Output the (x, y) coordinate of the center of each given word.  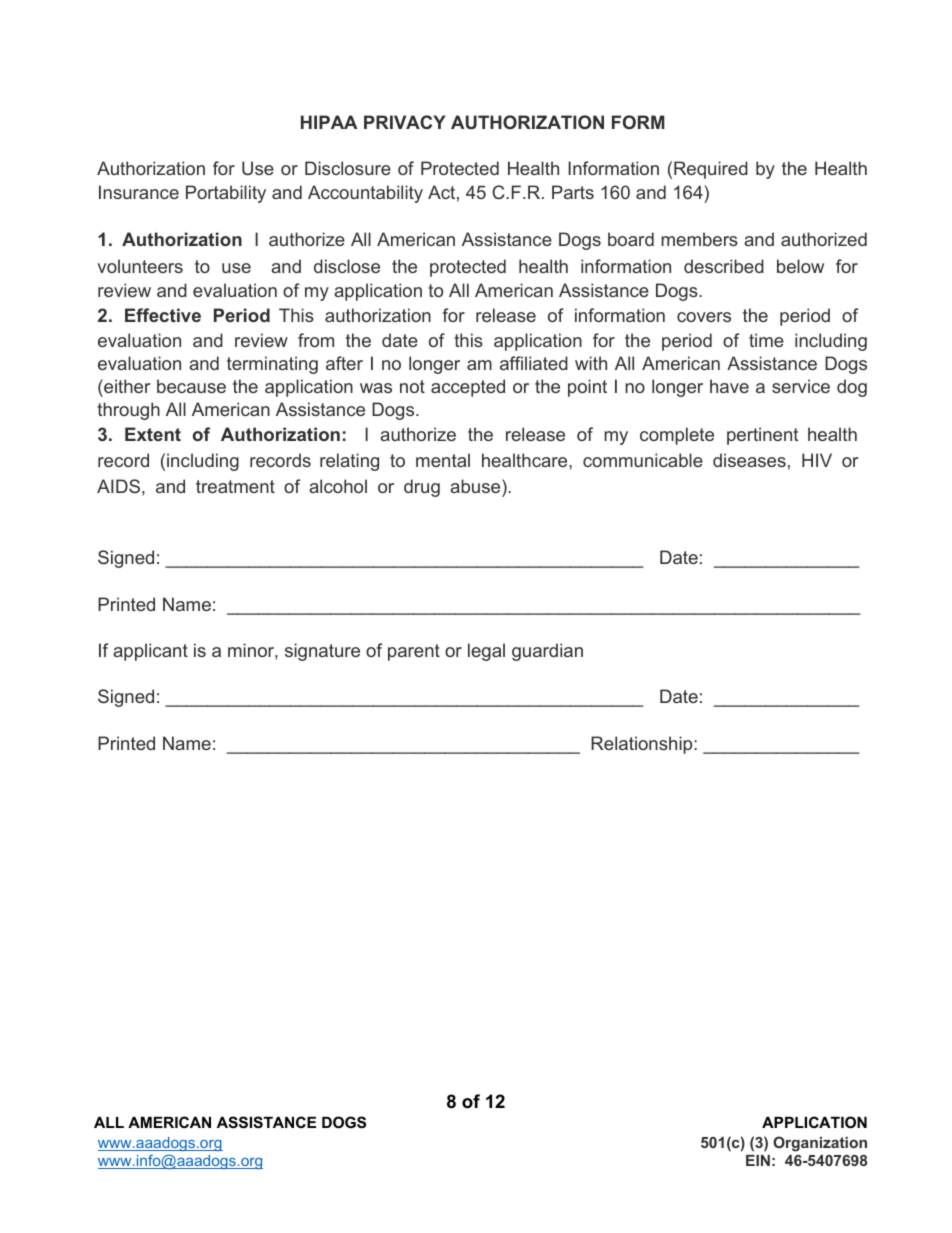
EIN (758, 1160)
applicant (150, 652)
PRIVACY (404, 122)
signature (322, 652)
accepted (468, 388)
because (191, 386)
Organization (820, 1144)
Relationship (643, 745)
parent (414, 652)
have (729, 386)
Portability (226, 194)
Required (711, 170)
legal (486, 652)
